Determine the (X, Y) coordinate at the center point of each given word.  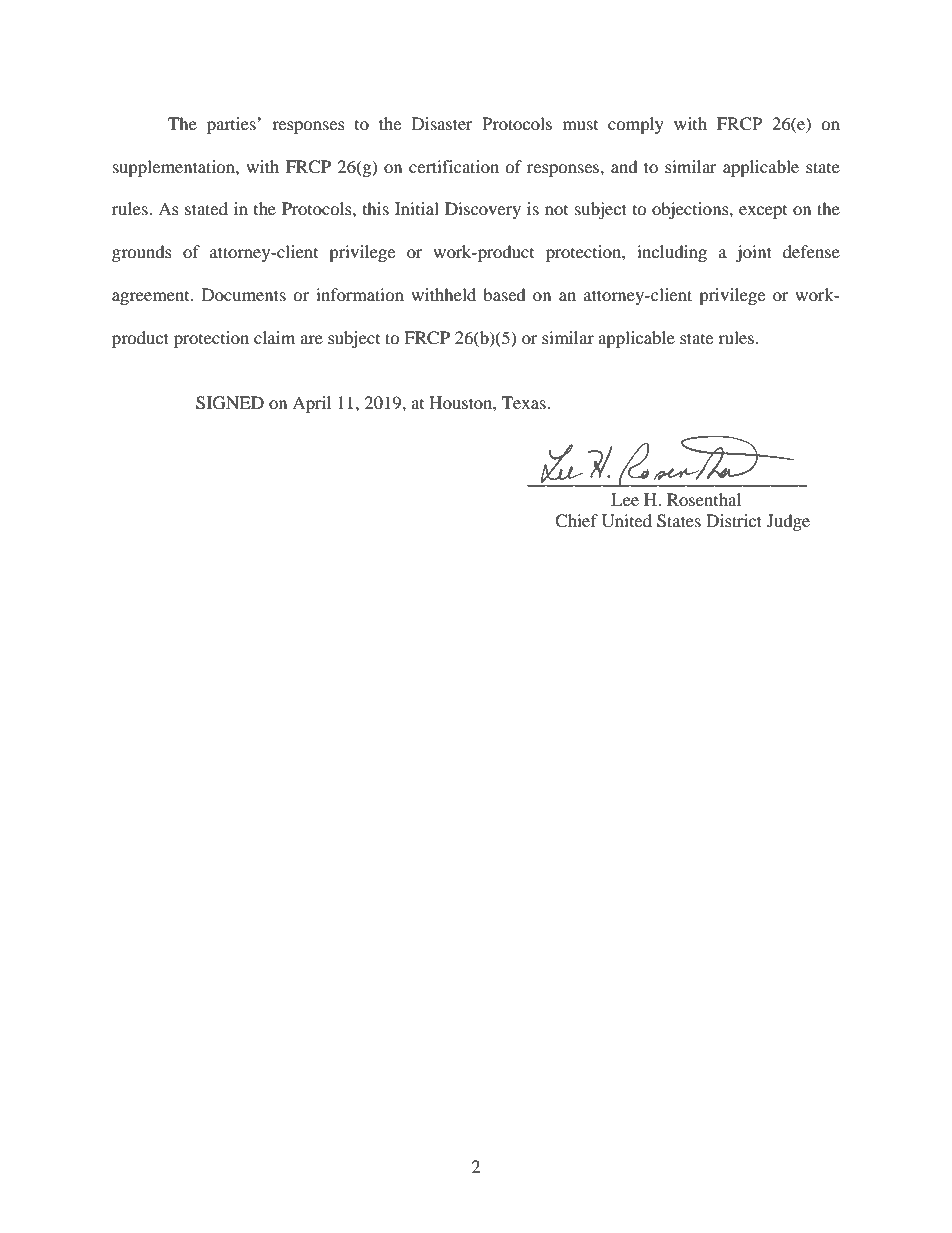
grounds (142, 253)
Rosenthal (704, 499)
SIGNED (230, 403)
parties (232, 125)
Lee (625, 499)
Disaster (442, 123)
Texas (525, 402)
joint (754, 253)
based (504, 294)
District (734, 520)
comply (636, 125)
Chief (576, 521)
